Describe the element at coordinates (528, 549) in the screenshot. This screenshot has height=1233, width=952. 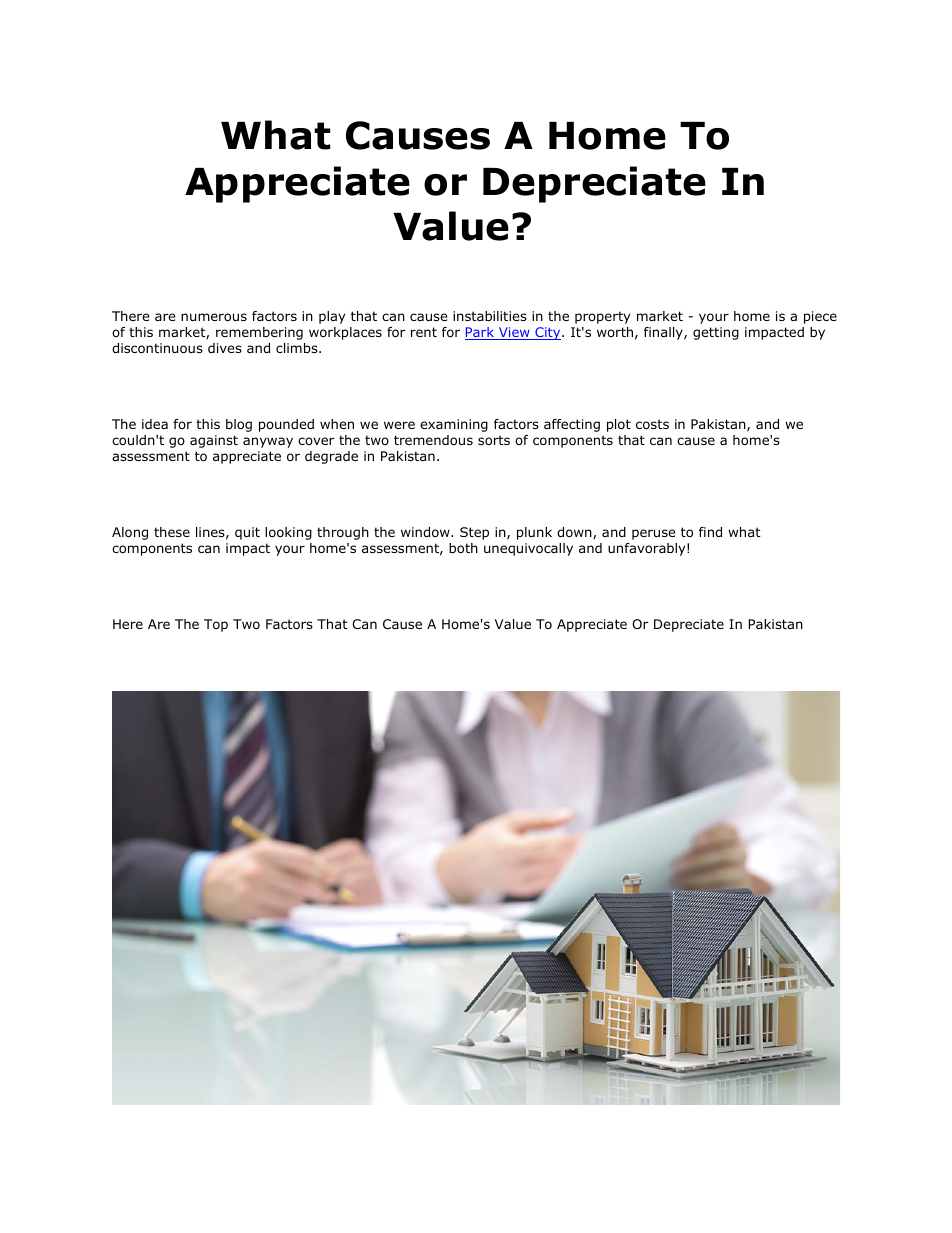
I see `unequivocally` at that location.
